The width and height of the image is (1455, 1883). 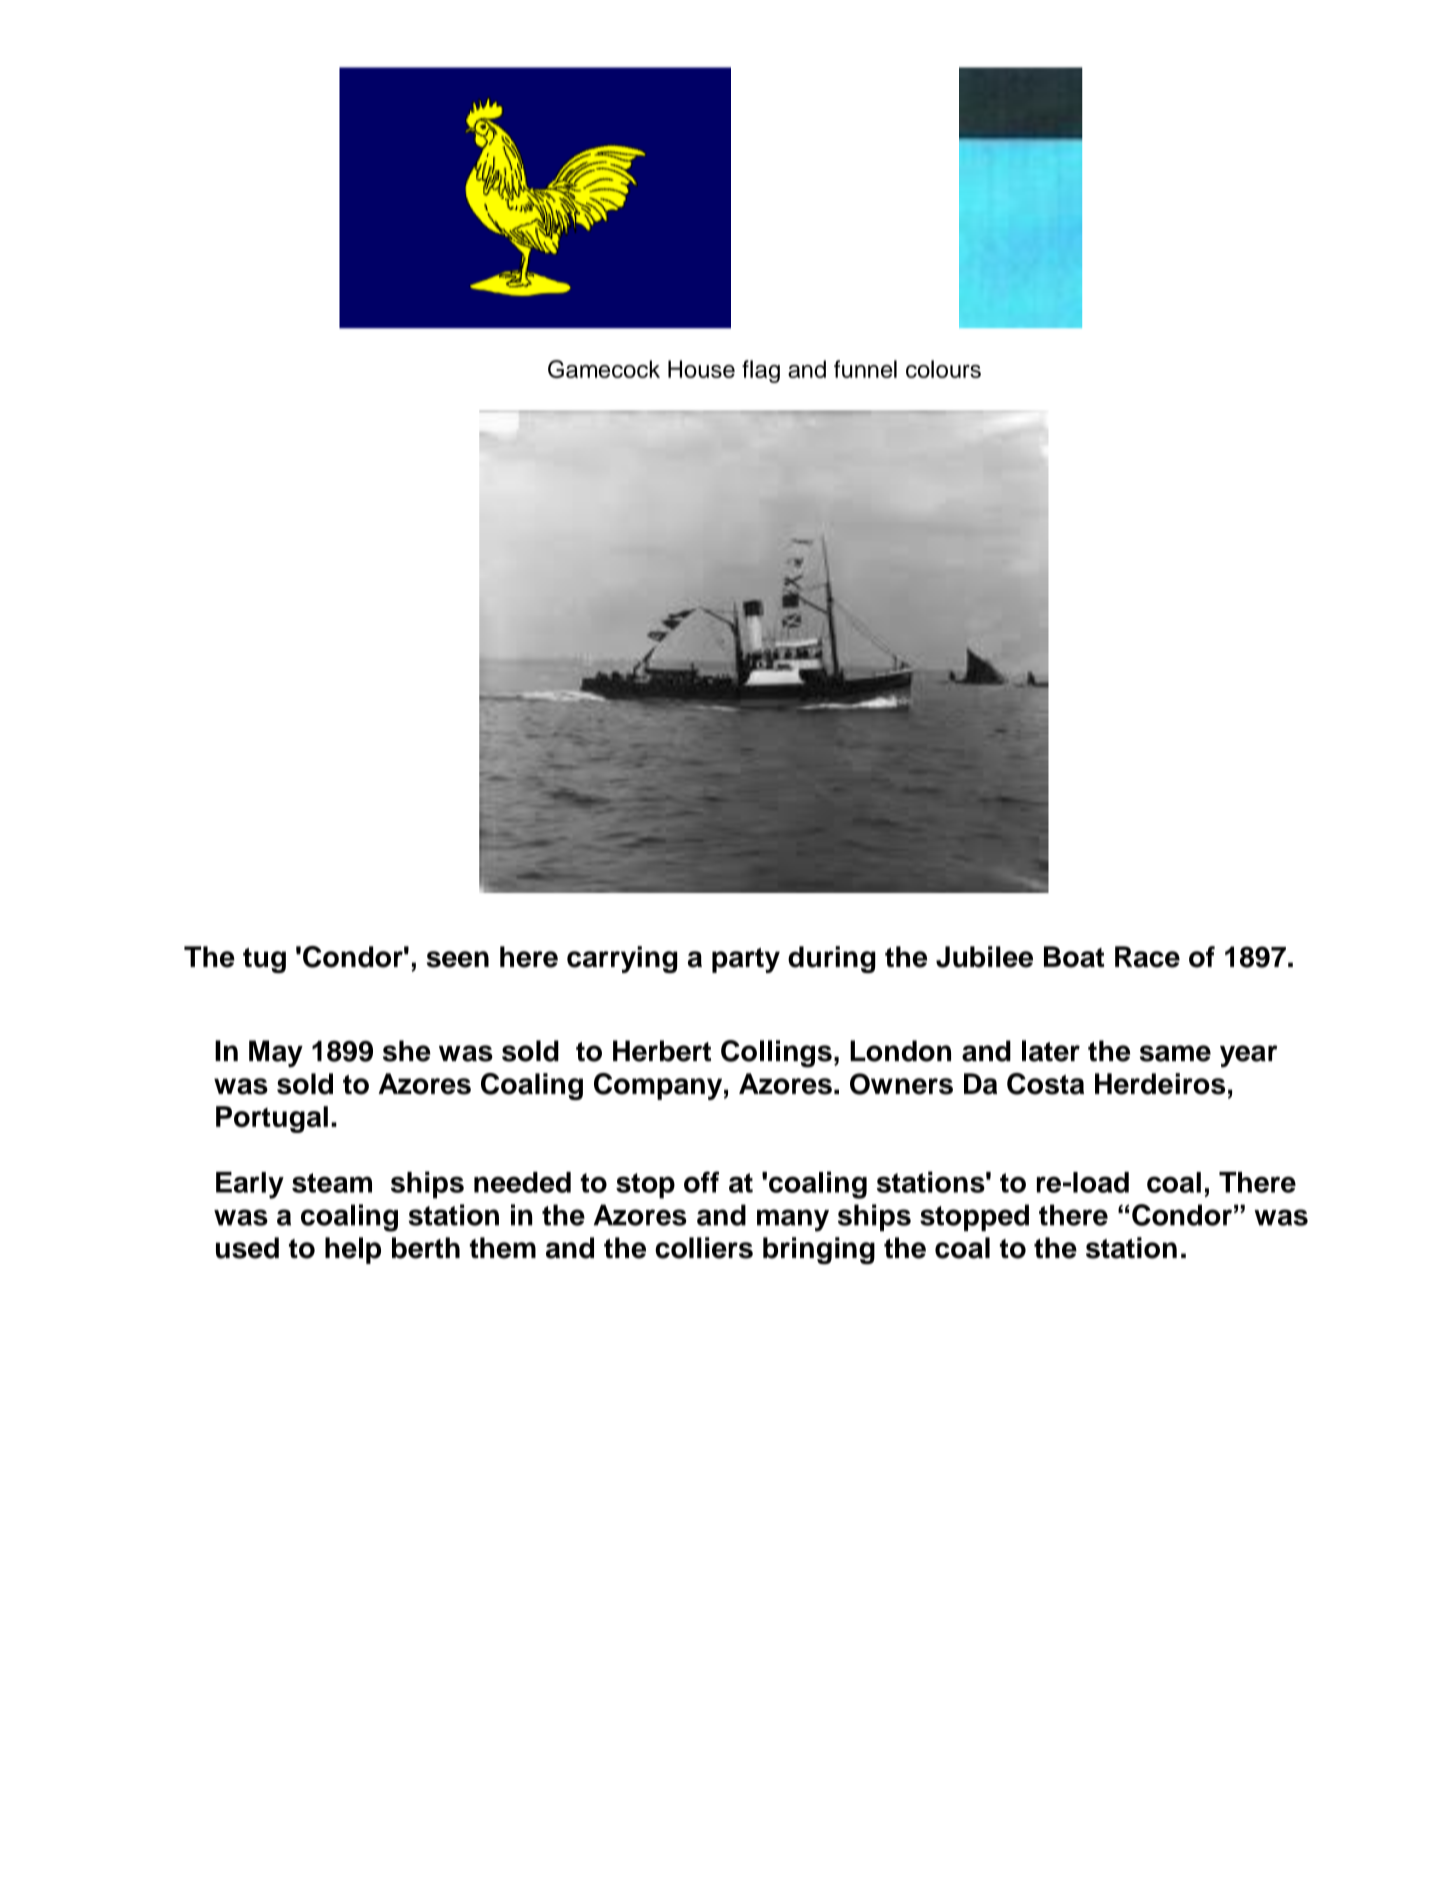 I want to click on colours, so click(x=943, y=369).
